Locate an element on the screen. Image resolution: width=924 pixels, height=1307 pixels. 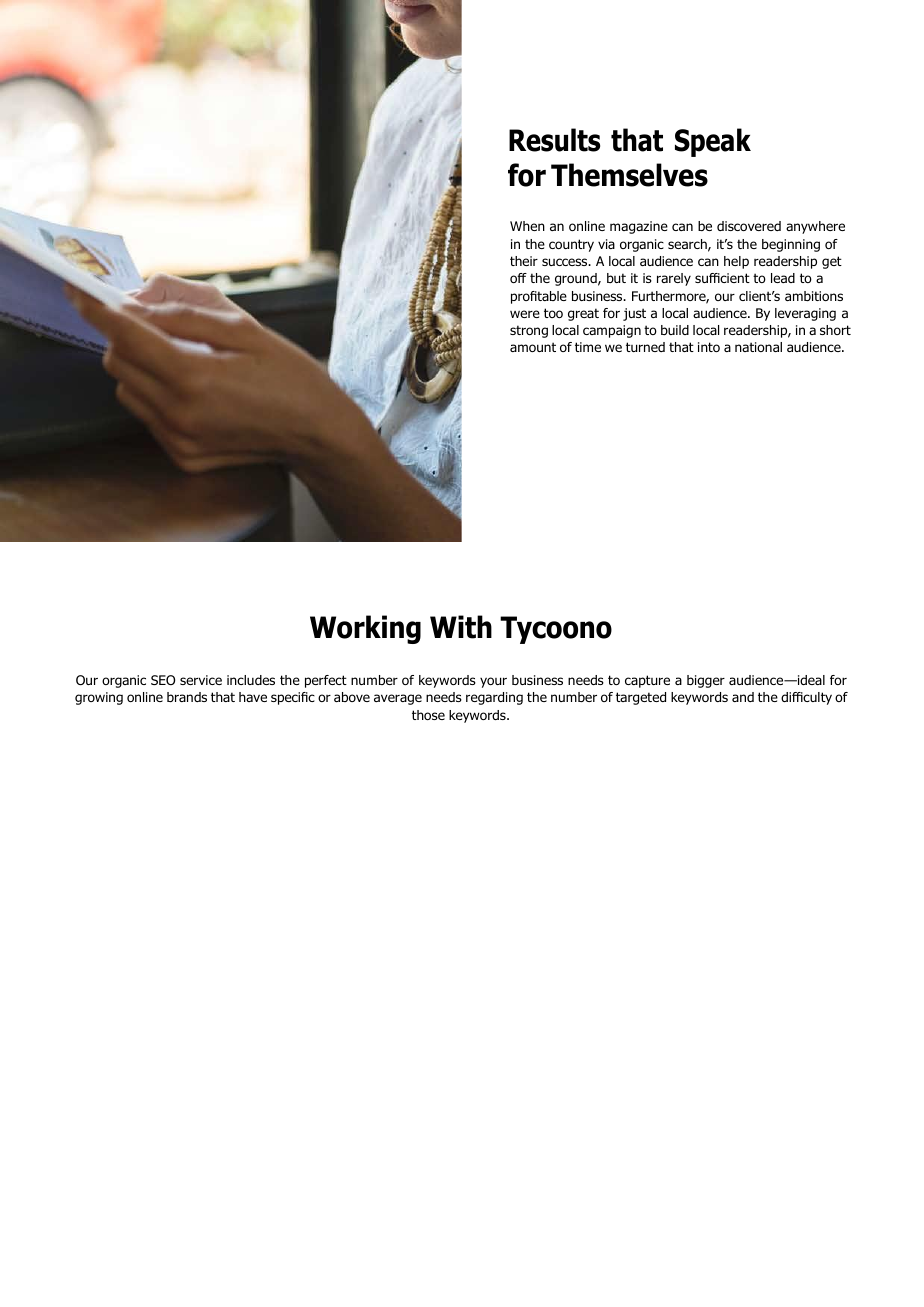
Working is located at coordinates (365, 629).
